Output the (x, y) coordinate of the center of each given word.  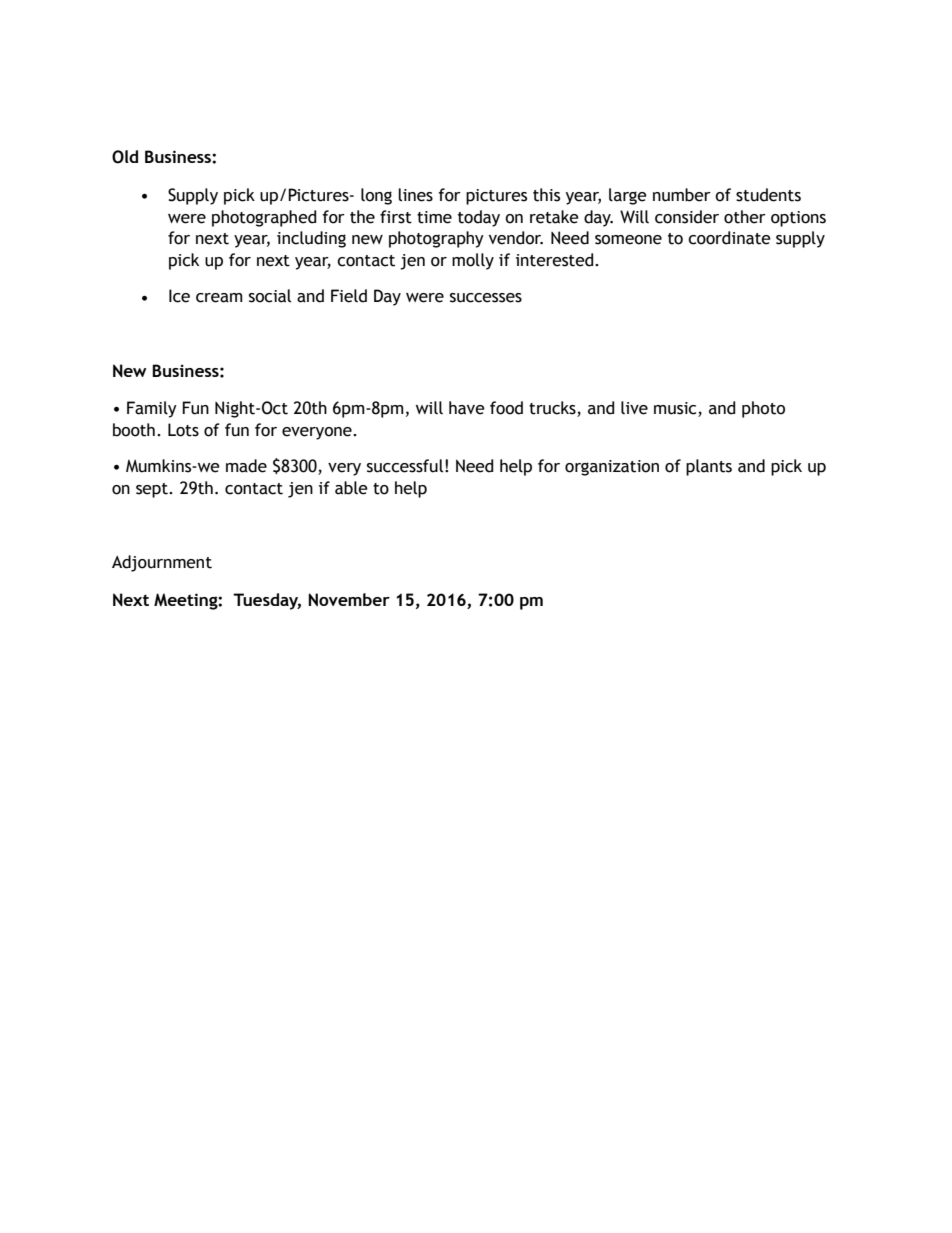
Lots (183, 430)
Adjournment (162, 563)
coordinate (729, 238)
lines (415, 195)
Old (125, 157)
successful (405, 466)
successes (486, 298)
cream (219, 298)
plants (709, 467)
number (682, 195)
